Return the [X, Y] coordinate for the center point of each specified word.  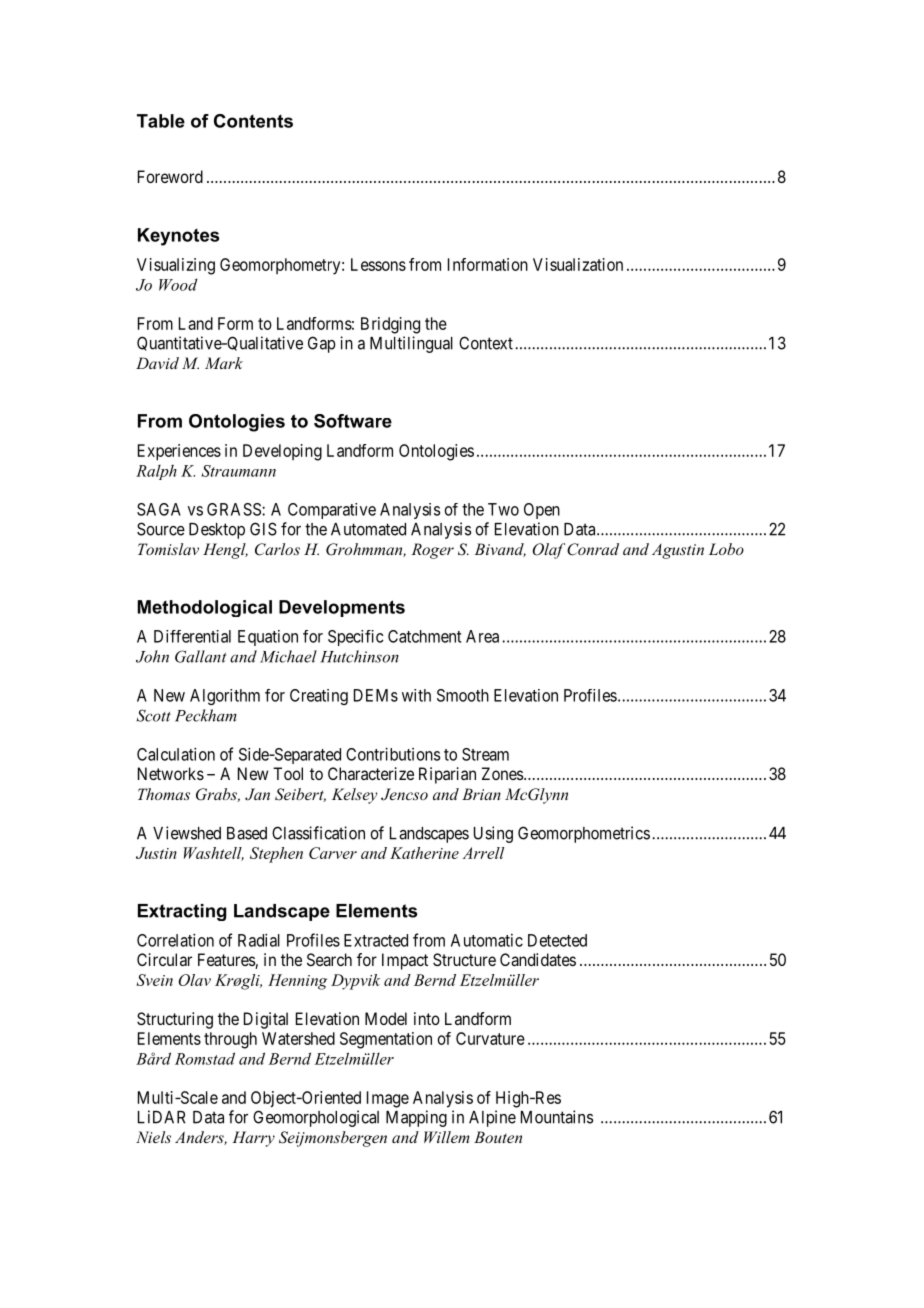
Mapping [416, 1118]
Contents [253, 121]
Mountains [557, 1117]
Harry [253, 1139]
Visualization [578, 264]
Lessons [378, 264]
